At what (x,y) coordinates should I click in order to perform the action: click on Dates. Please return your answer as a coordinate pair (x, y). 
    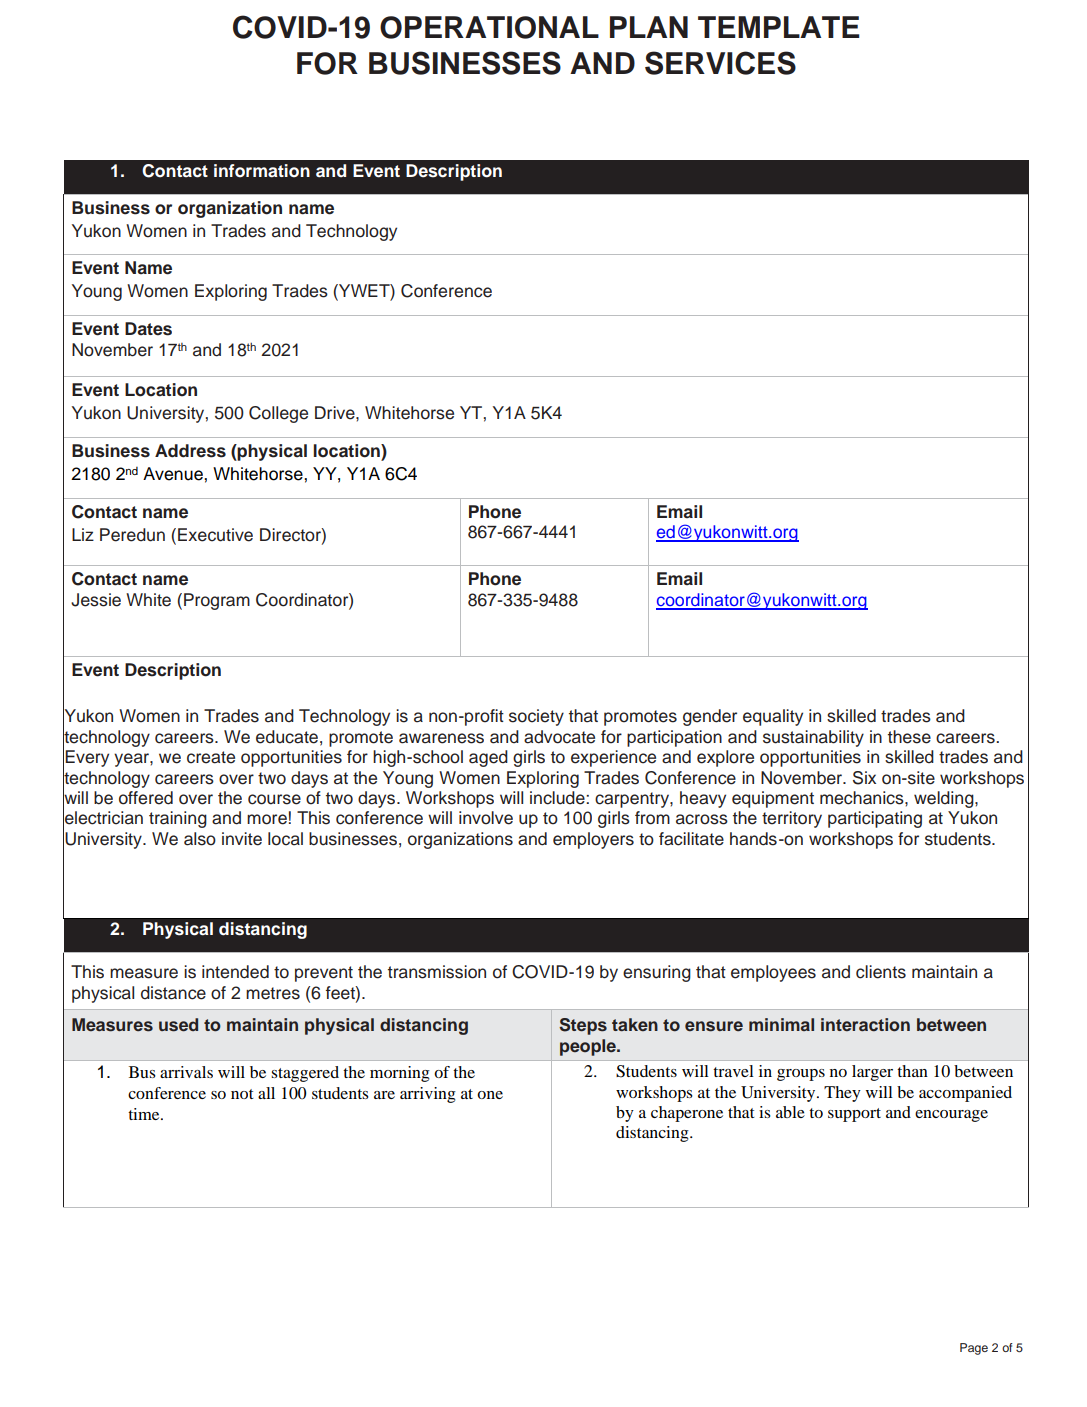
    Looking at the image, I should click on (148, 329).
